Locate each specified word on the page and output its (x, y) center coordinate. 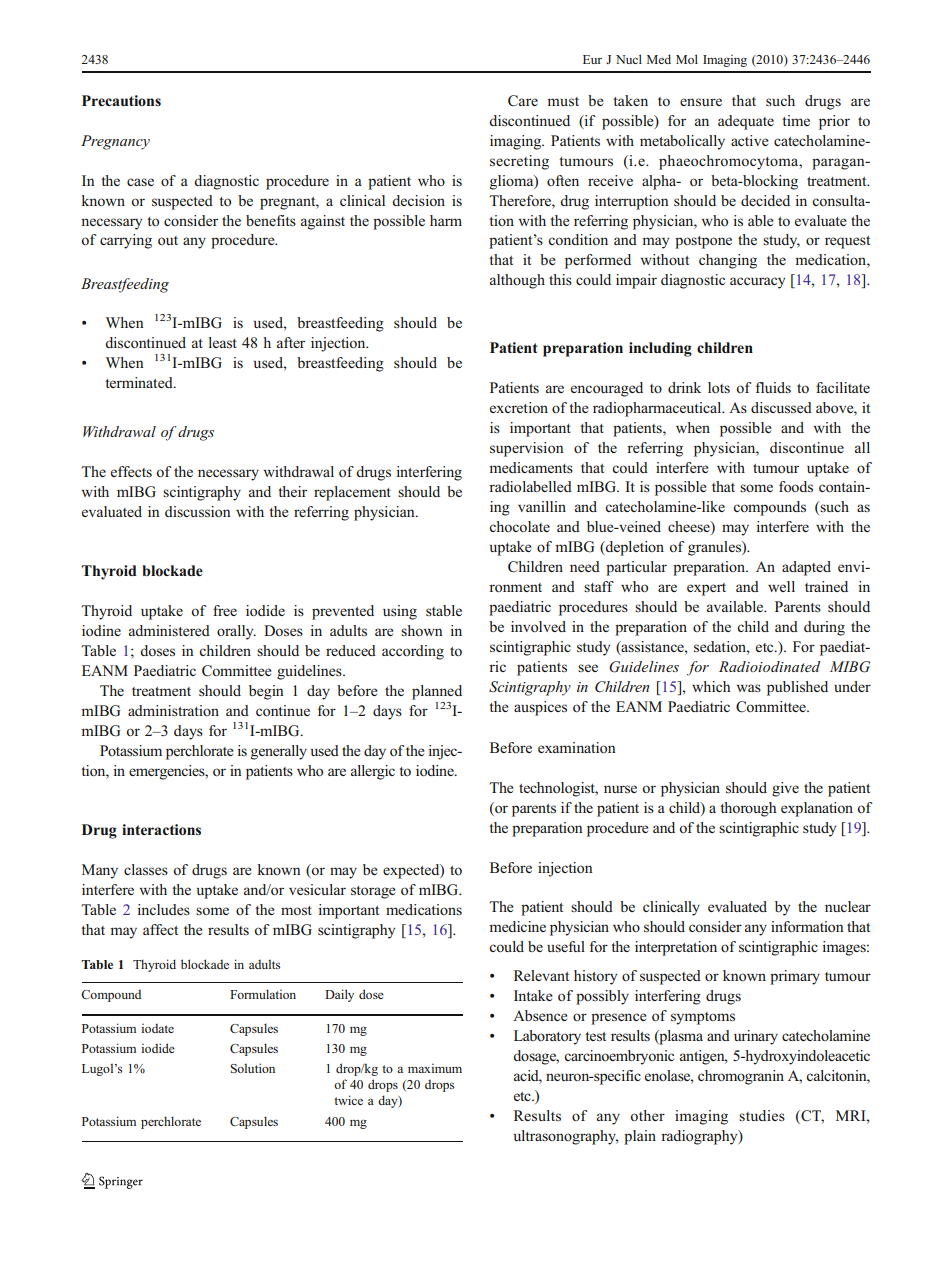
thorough (748, 809)
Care (523, 101)
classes (146, 869)
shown (422, 630)
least (223, 342)
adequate (746, 122)
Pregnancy (115, 142)
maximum (435, 1068)
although (517, 281)
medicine (517, 926)
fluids (773, 387)
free (225, 610)
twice (348, 1100)
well (781, 586)
